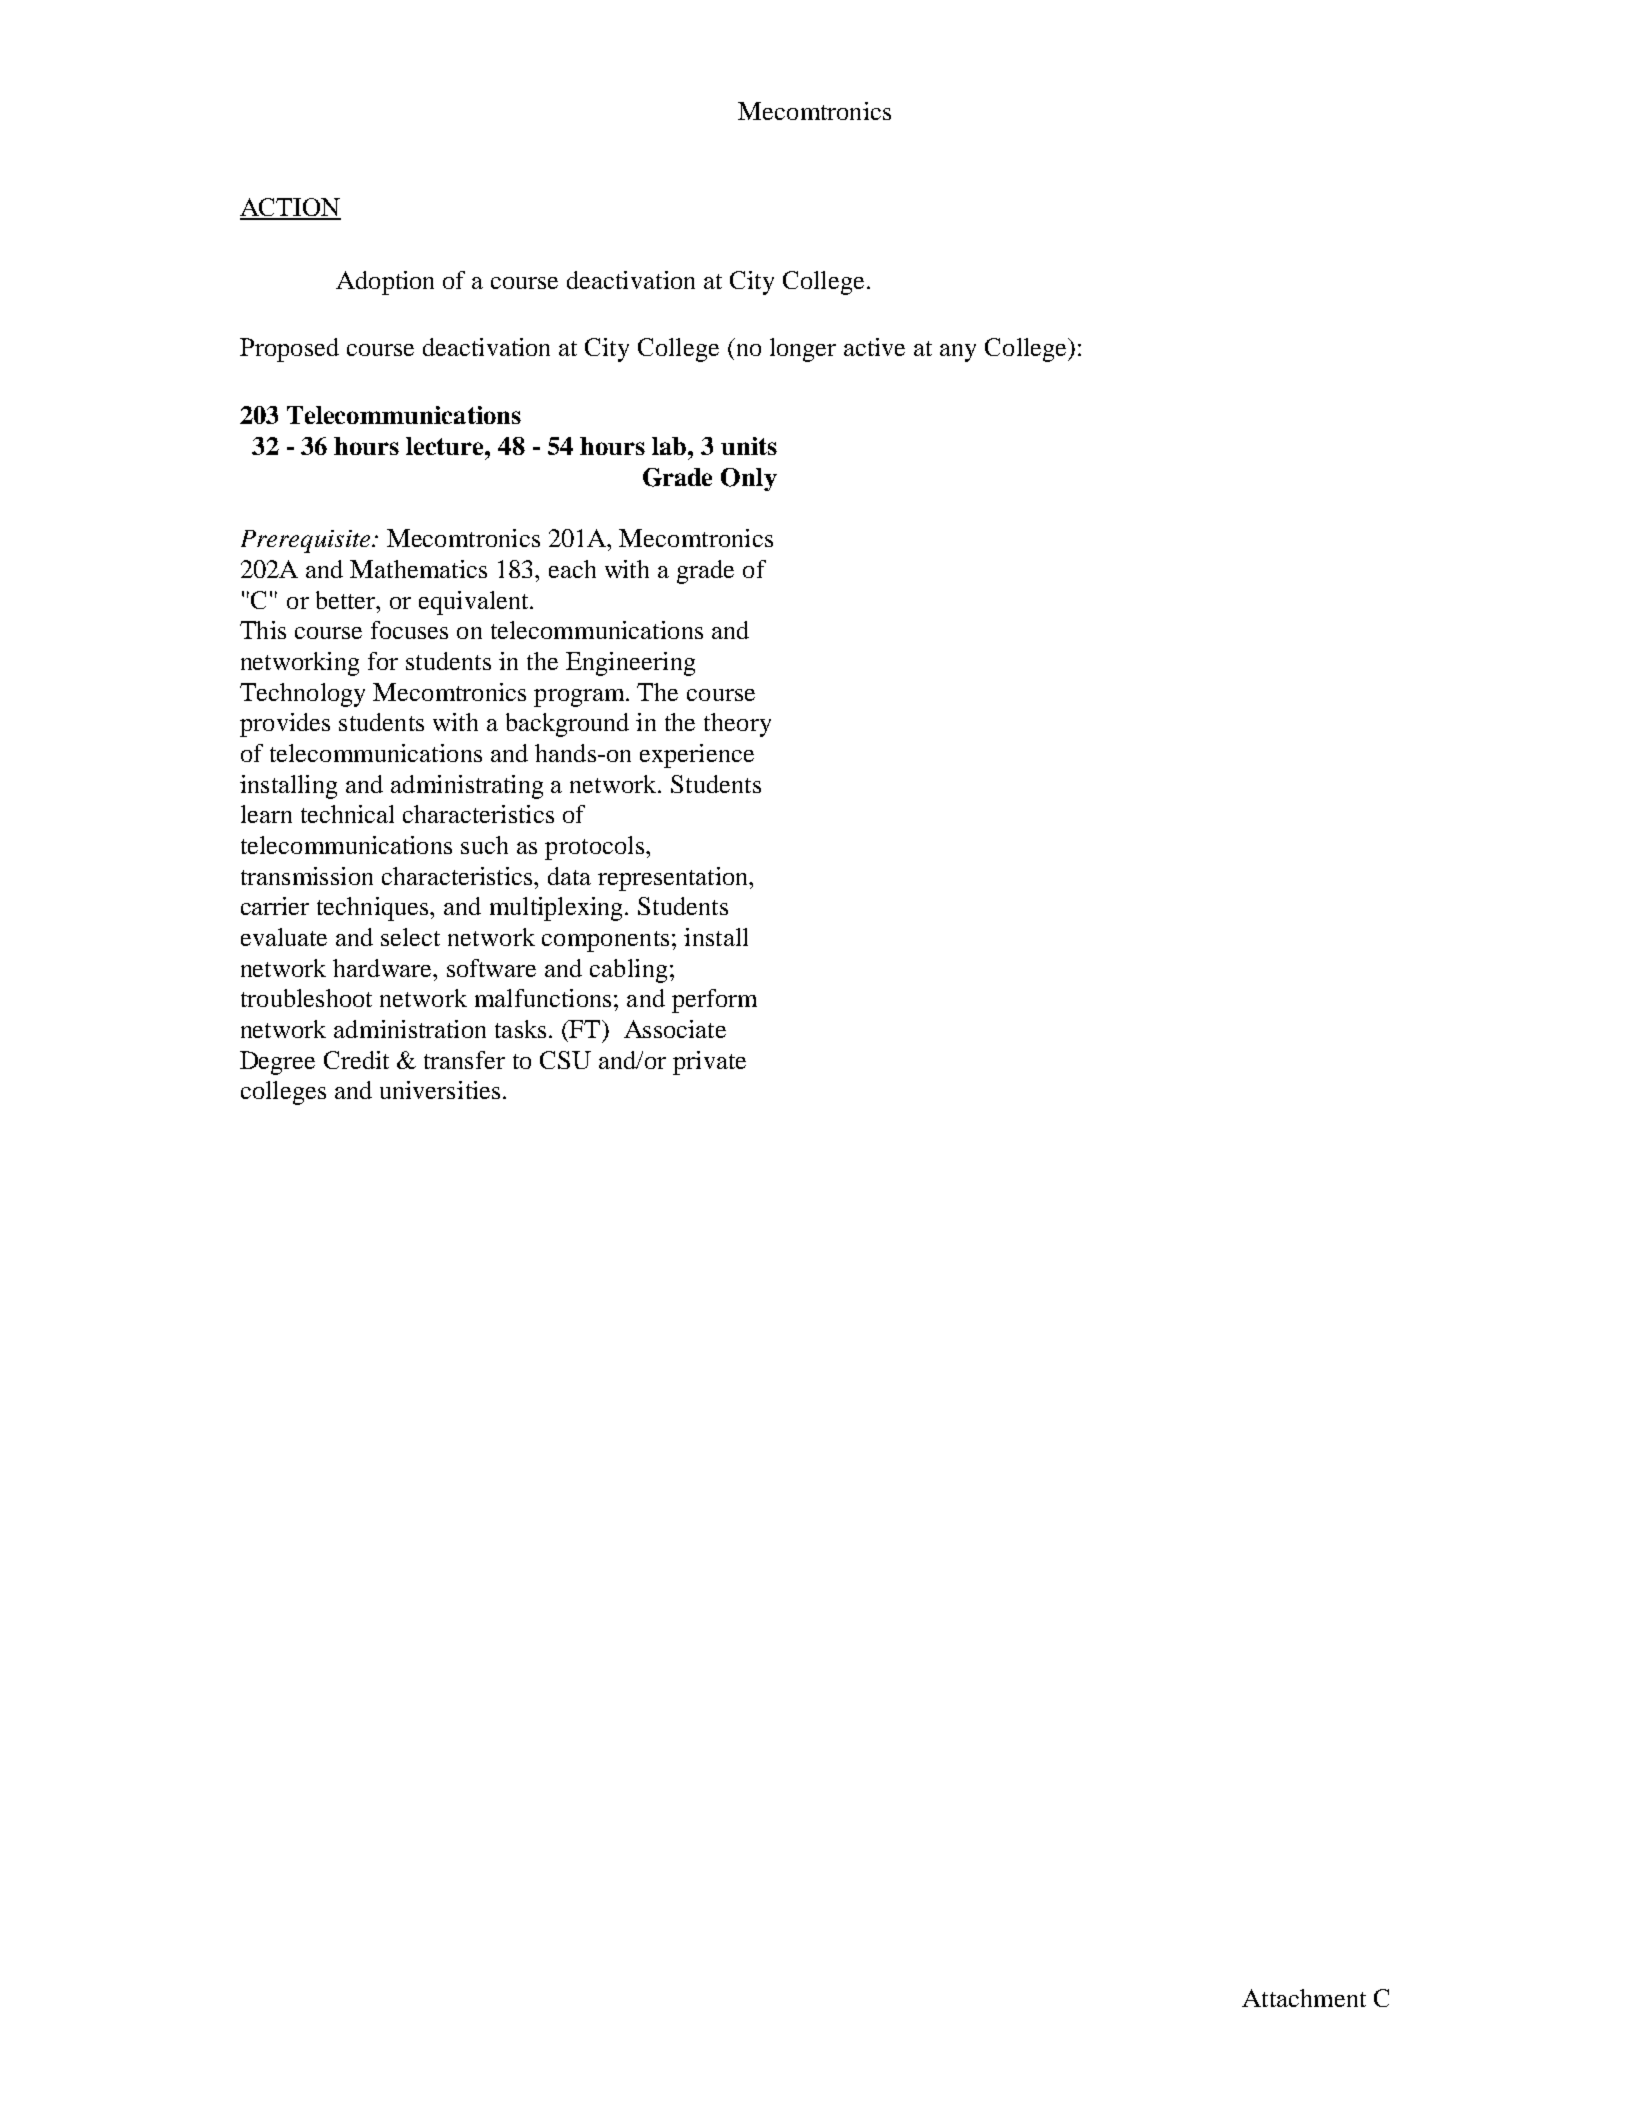 This screenshot has width=1631, height=2110. Describe the element at coordinates (385, 283) in the screenshot. I see `Adoption` at that location.
